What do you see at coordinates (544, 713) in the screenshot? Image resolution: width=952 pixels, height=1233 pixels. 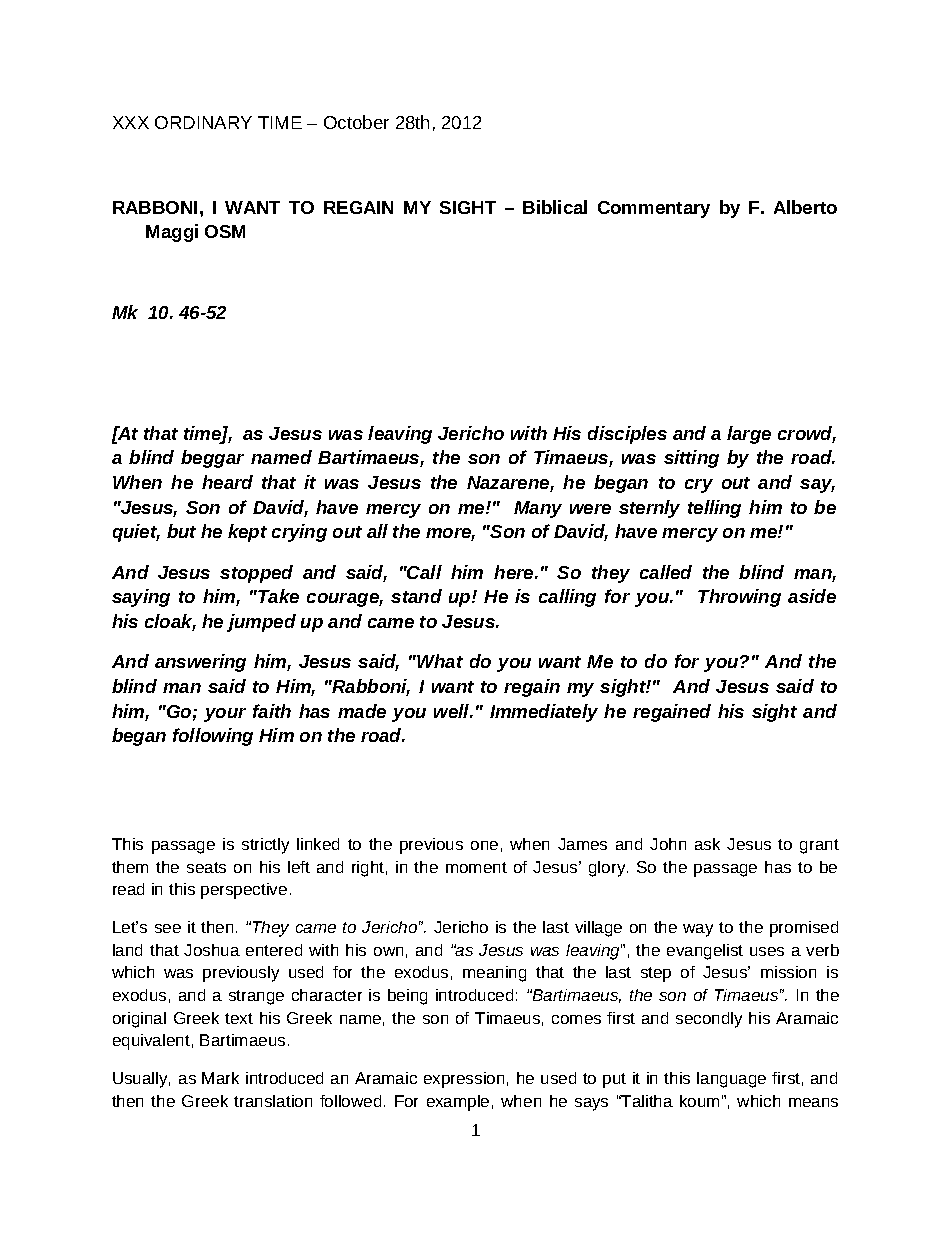 I see `Immediately` at bounding box center [544, 713].
